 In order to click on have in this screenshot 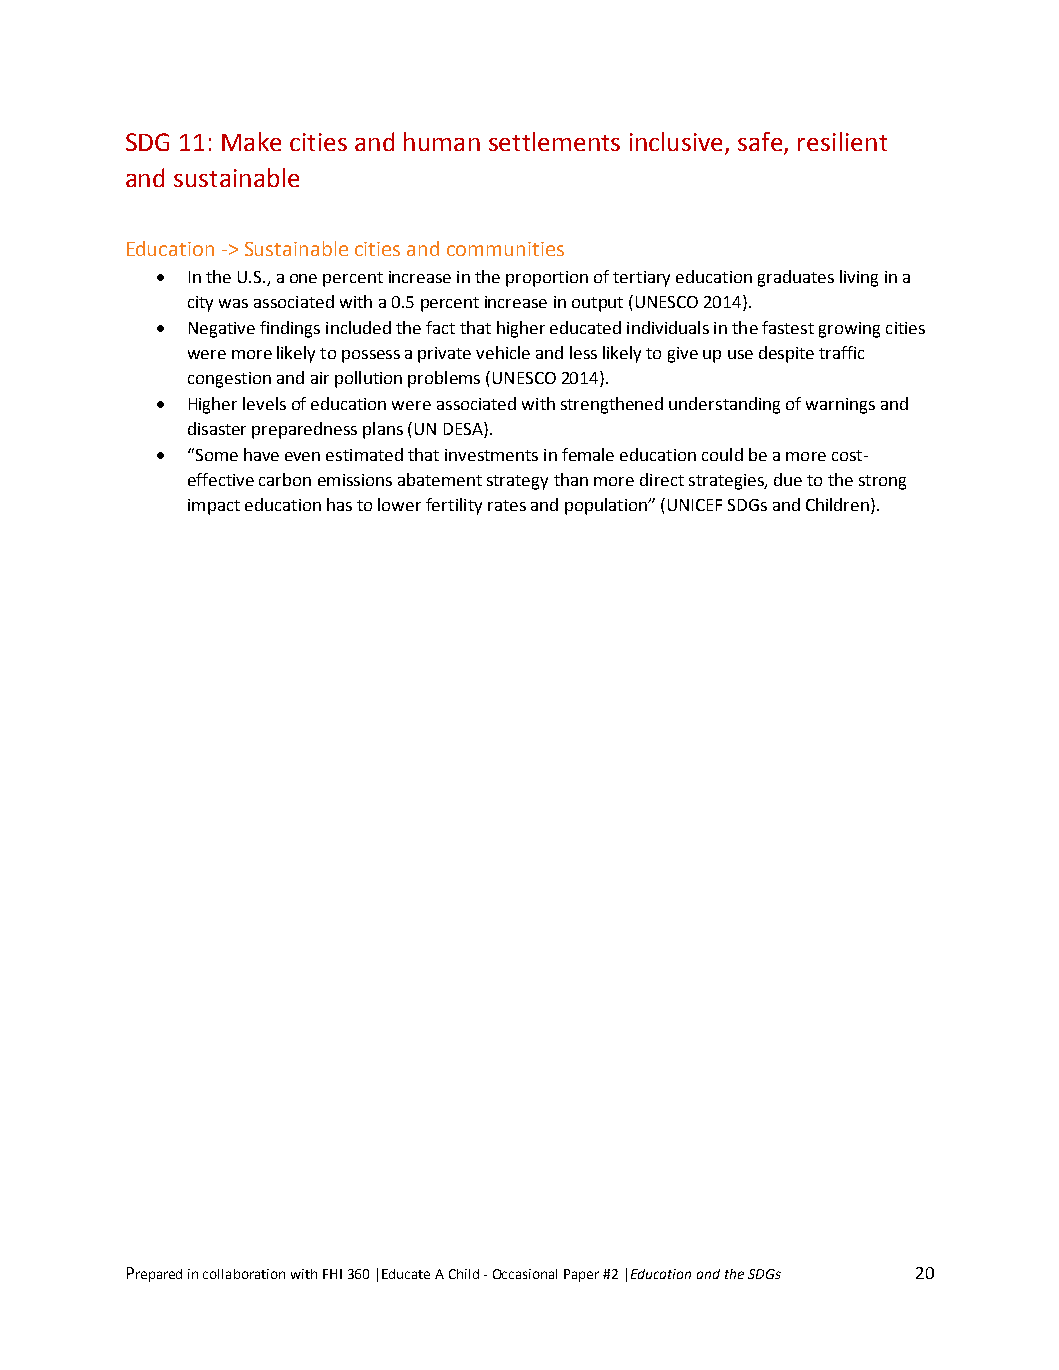, I will do `click(261, 454)`.
